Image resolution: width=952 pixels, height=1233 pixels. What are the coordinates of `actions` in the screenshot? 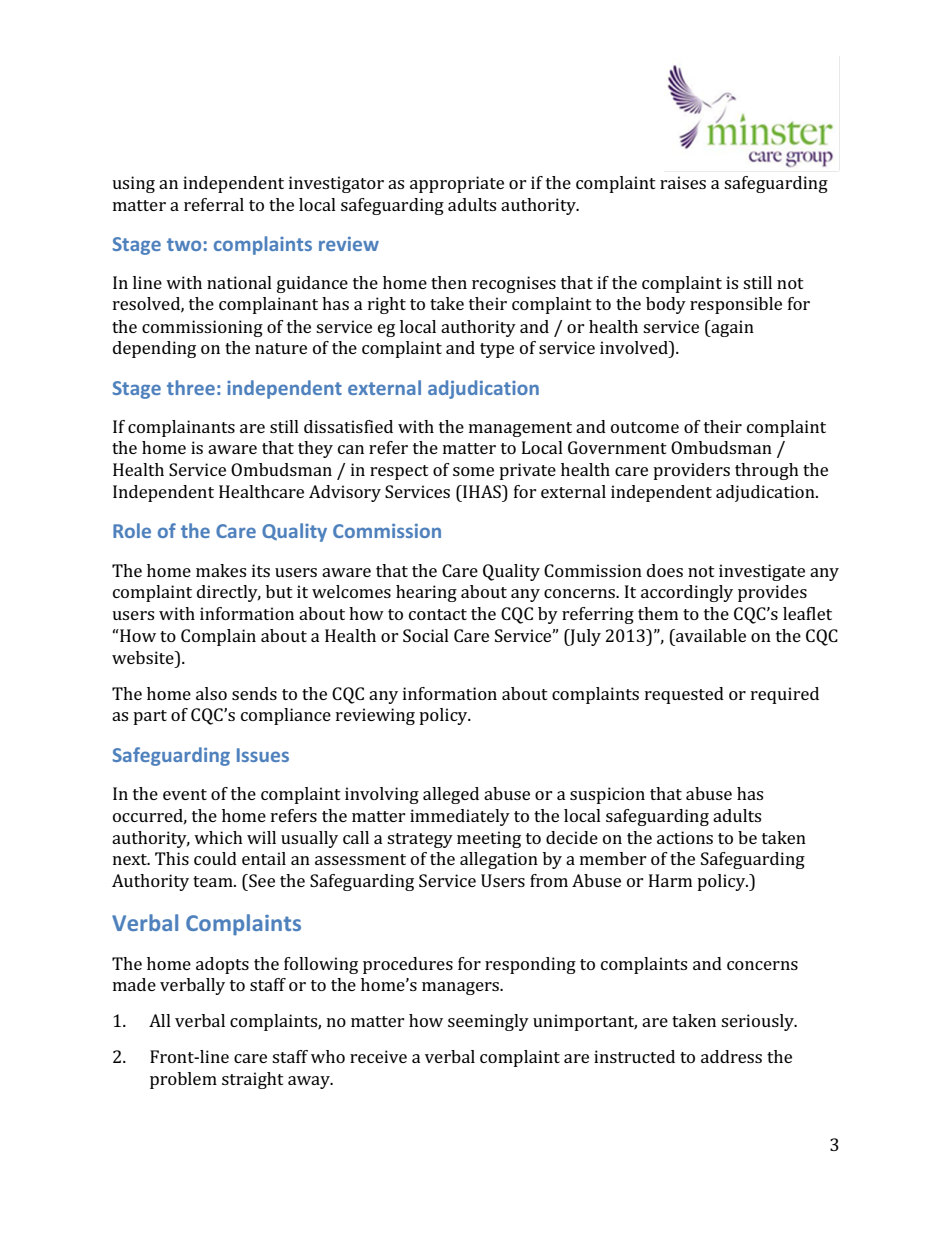 It's located at (685, 837).
